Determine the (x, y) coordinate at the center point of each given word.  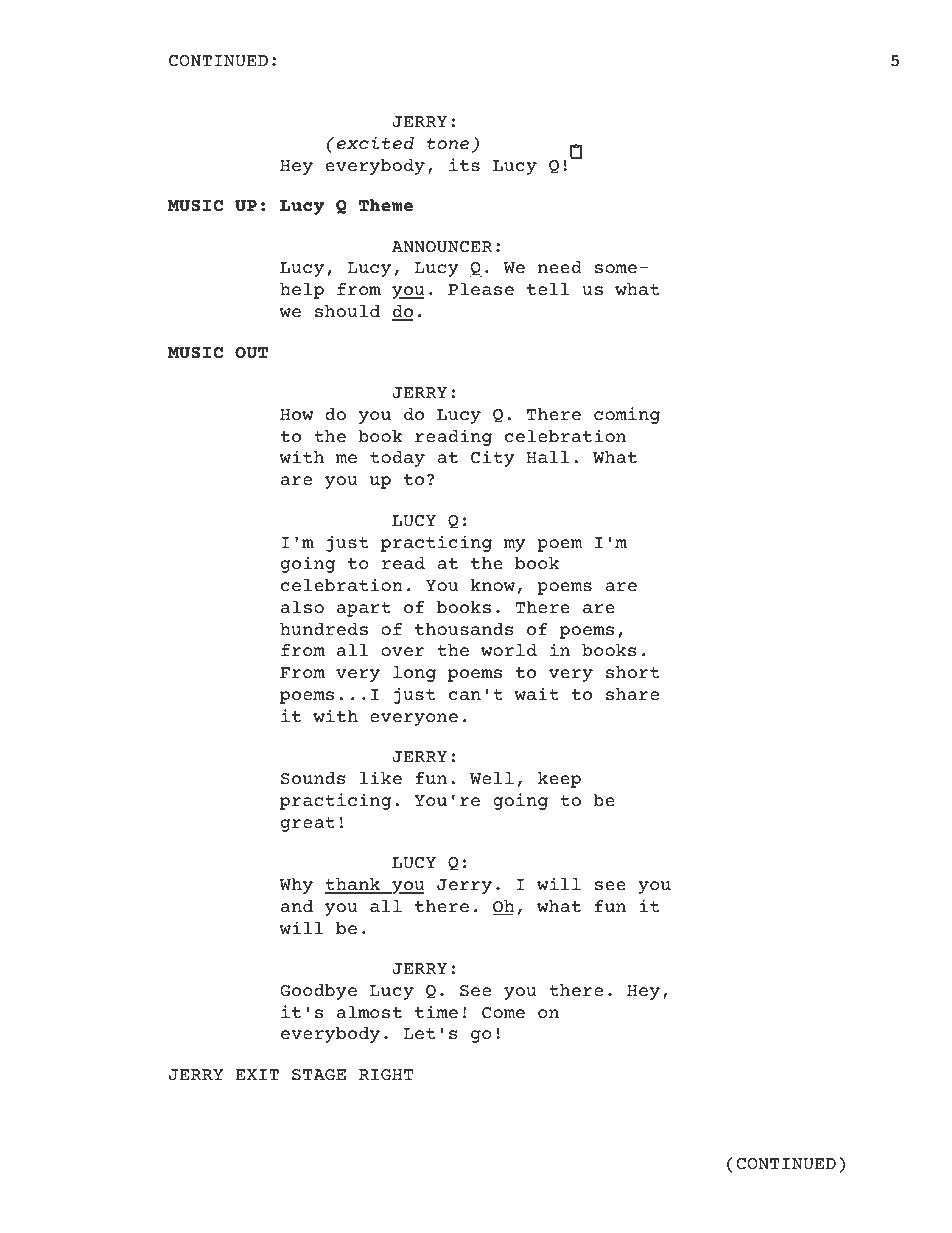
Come (503, 1012)
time (436, 1011)
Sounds (313, 778)
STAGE (319, 1074)
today (397, 459)
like (381, 777)
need (560, 267)
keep (559, 780)
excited (375, 142)
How (297, 414)
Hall (548, 457)
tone (448, 143)
